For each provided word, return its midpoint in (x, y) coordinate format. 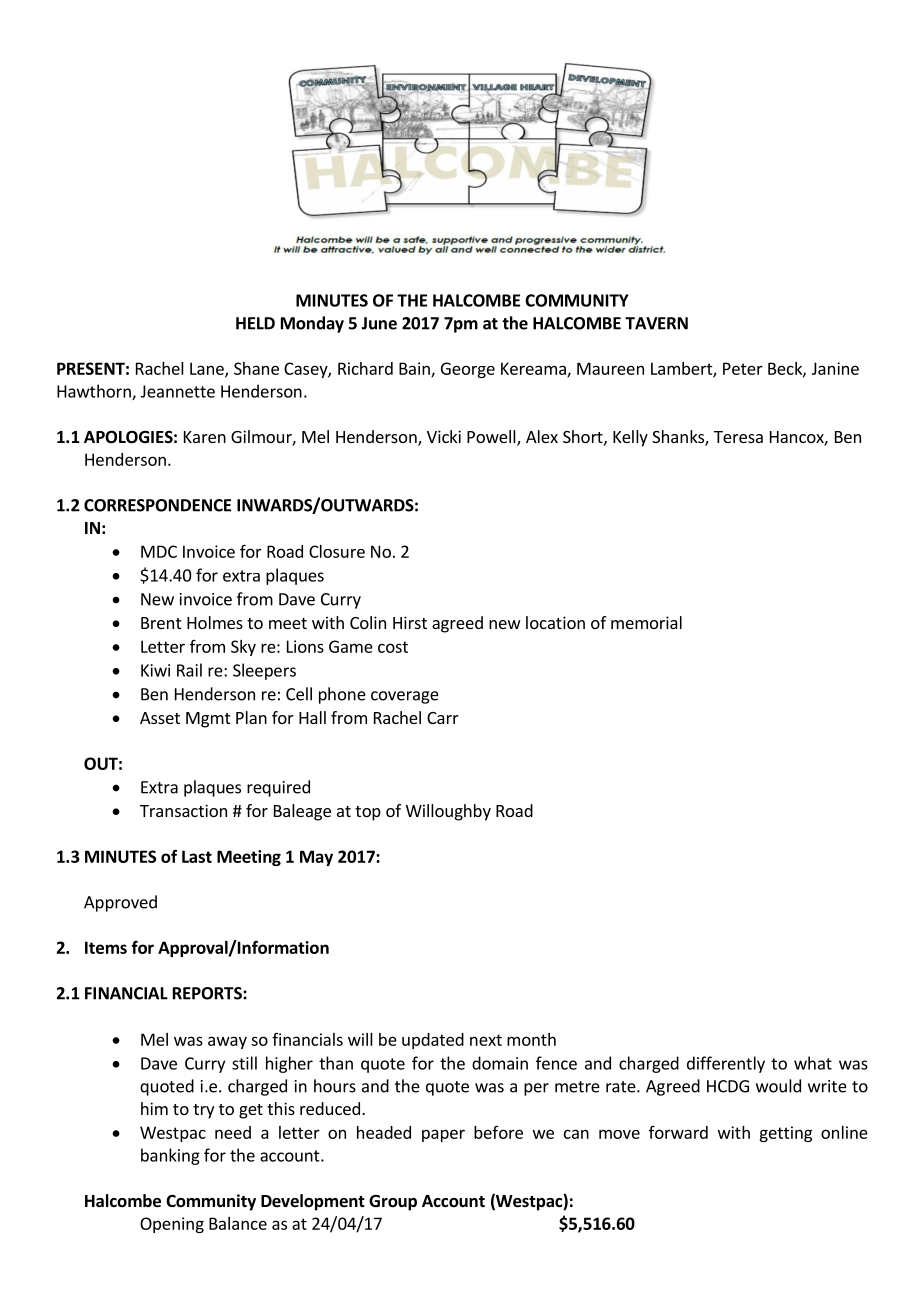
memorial (646, 622)
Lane (208, 369)
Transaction (183, 810)
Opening (172, 1225)
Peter (743, 368)
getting (785, 1134)
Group (393, 1203)
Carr (443, 718)
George (468, 370)
